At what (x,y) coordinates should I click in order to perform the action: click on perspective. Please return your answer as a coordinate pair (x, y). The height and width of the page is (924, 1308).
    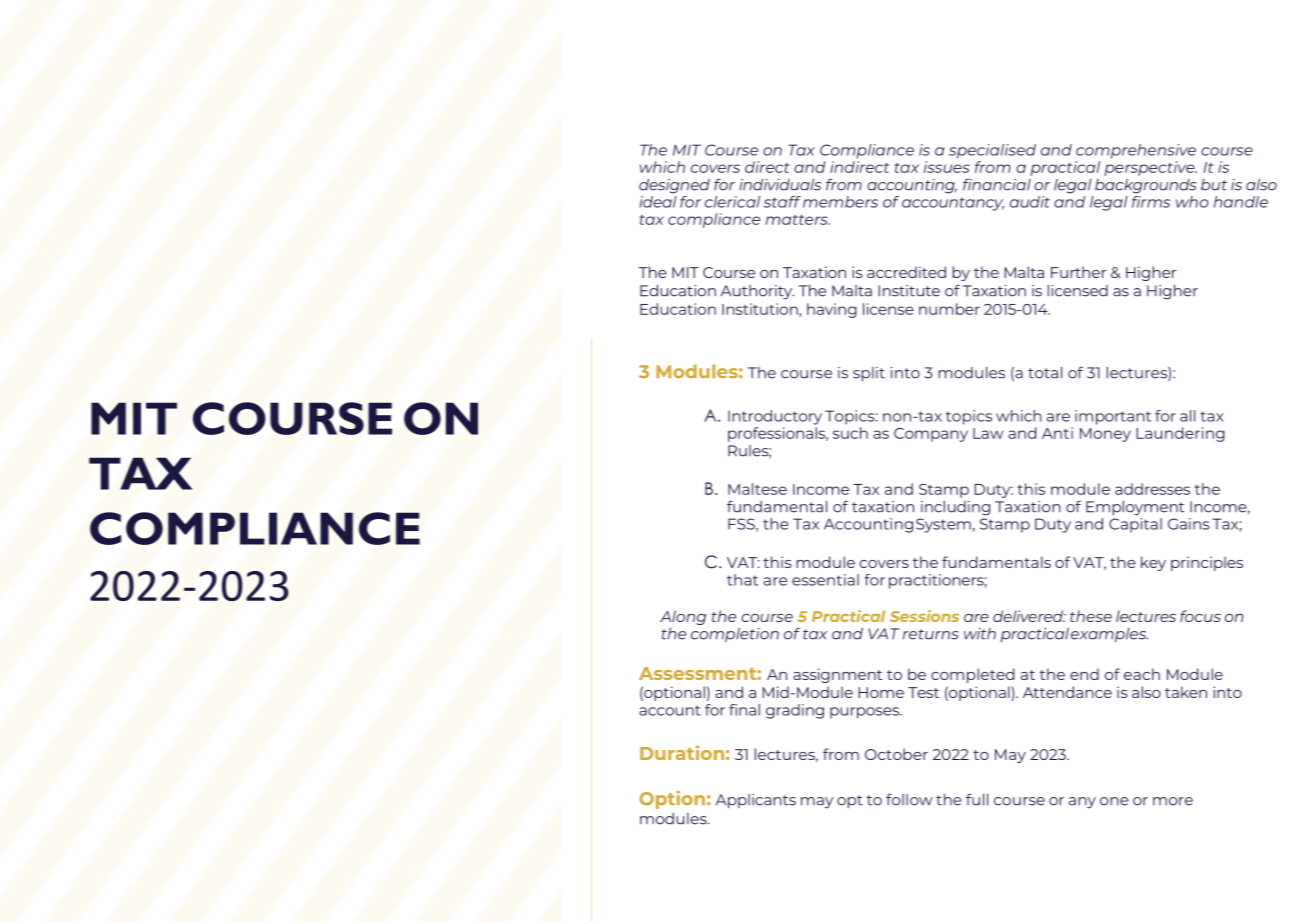
    Looking at the image, I should click on (1150, 168).
